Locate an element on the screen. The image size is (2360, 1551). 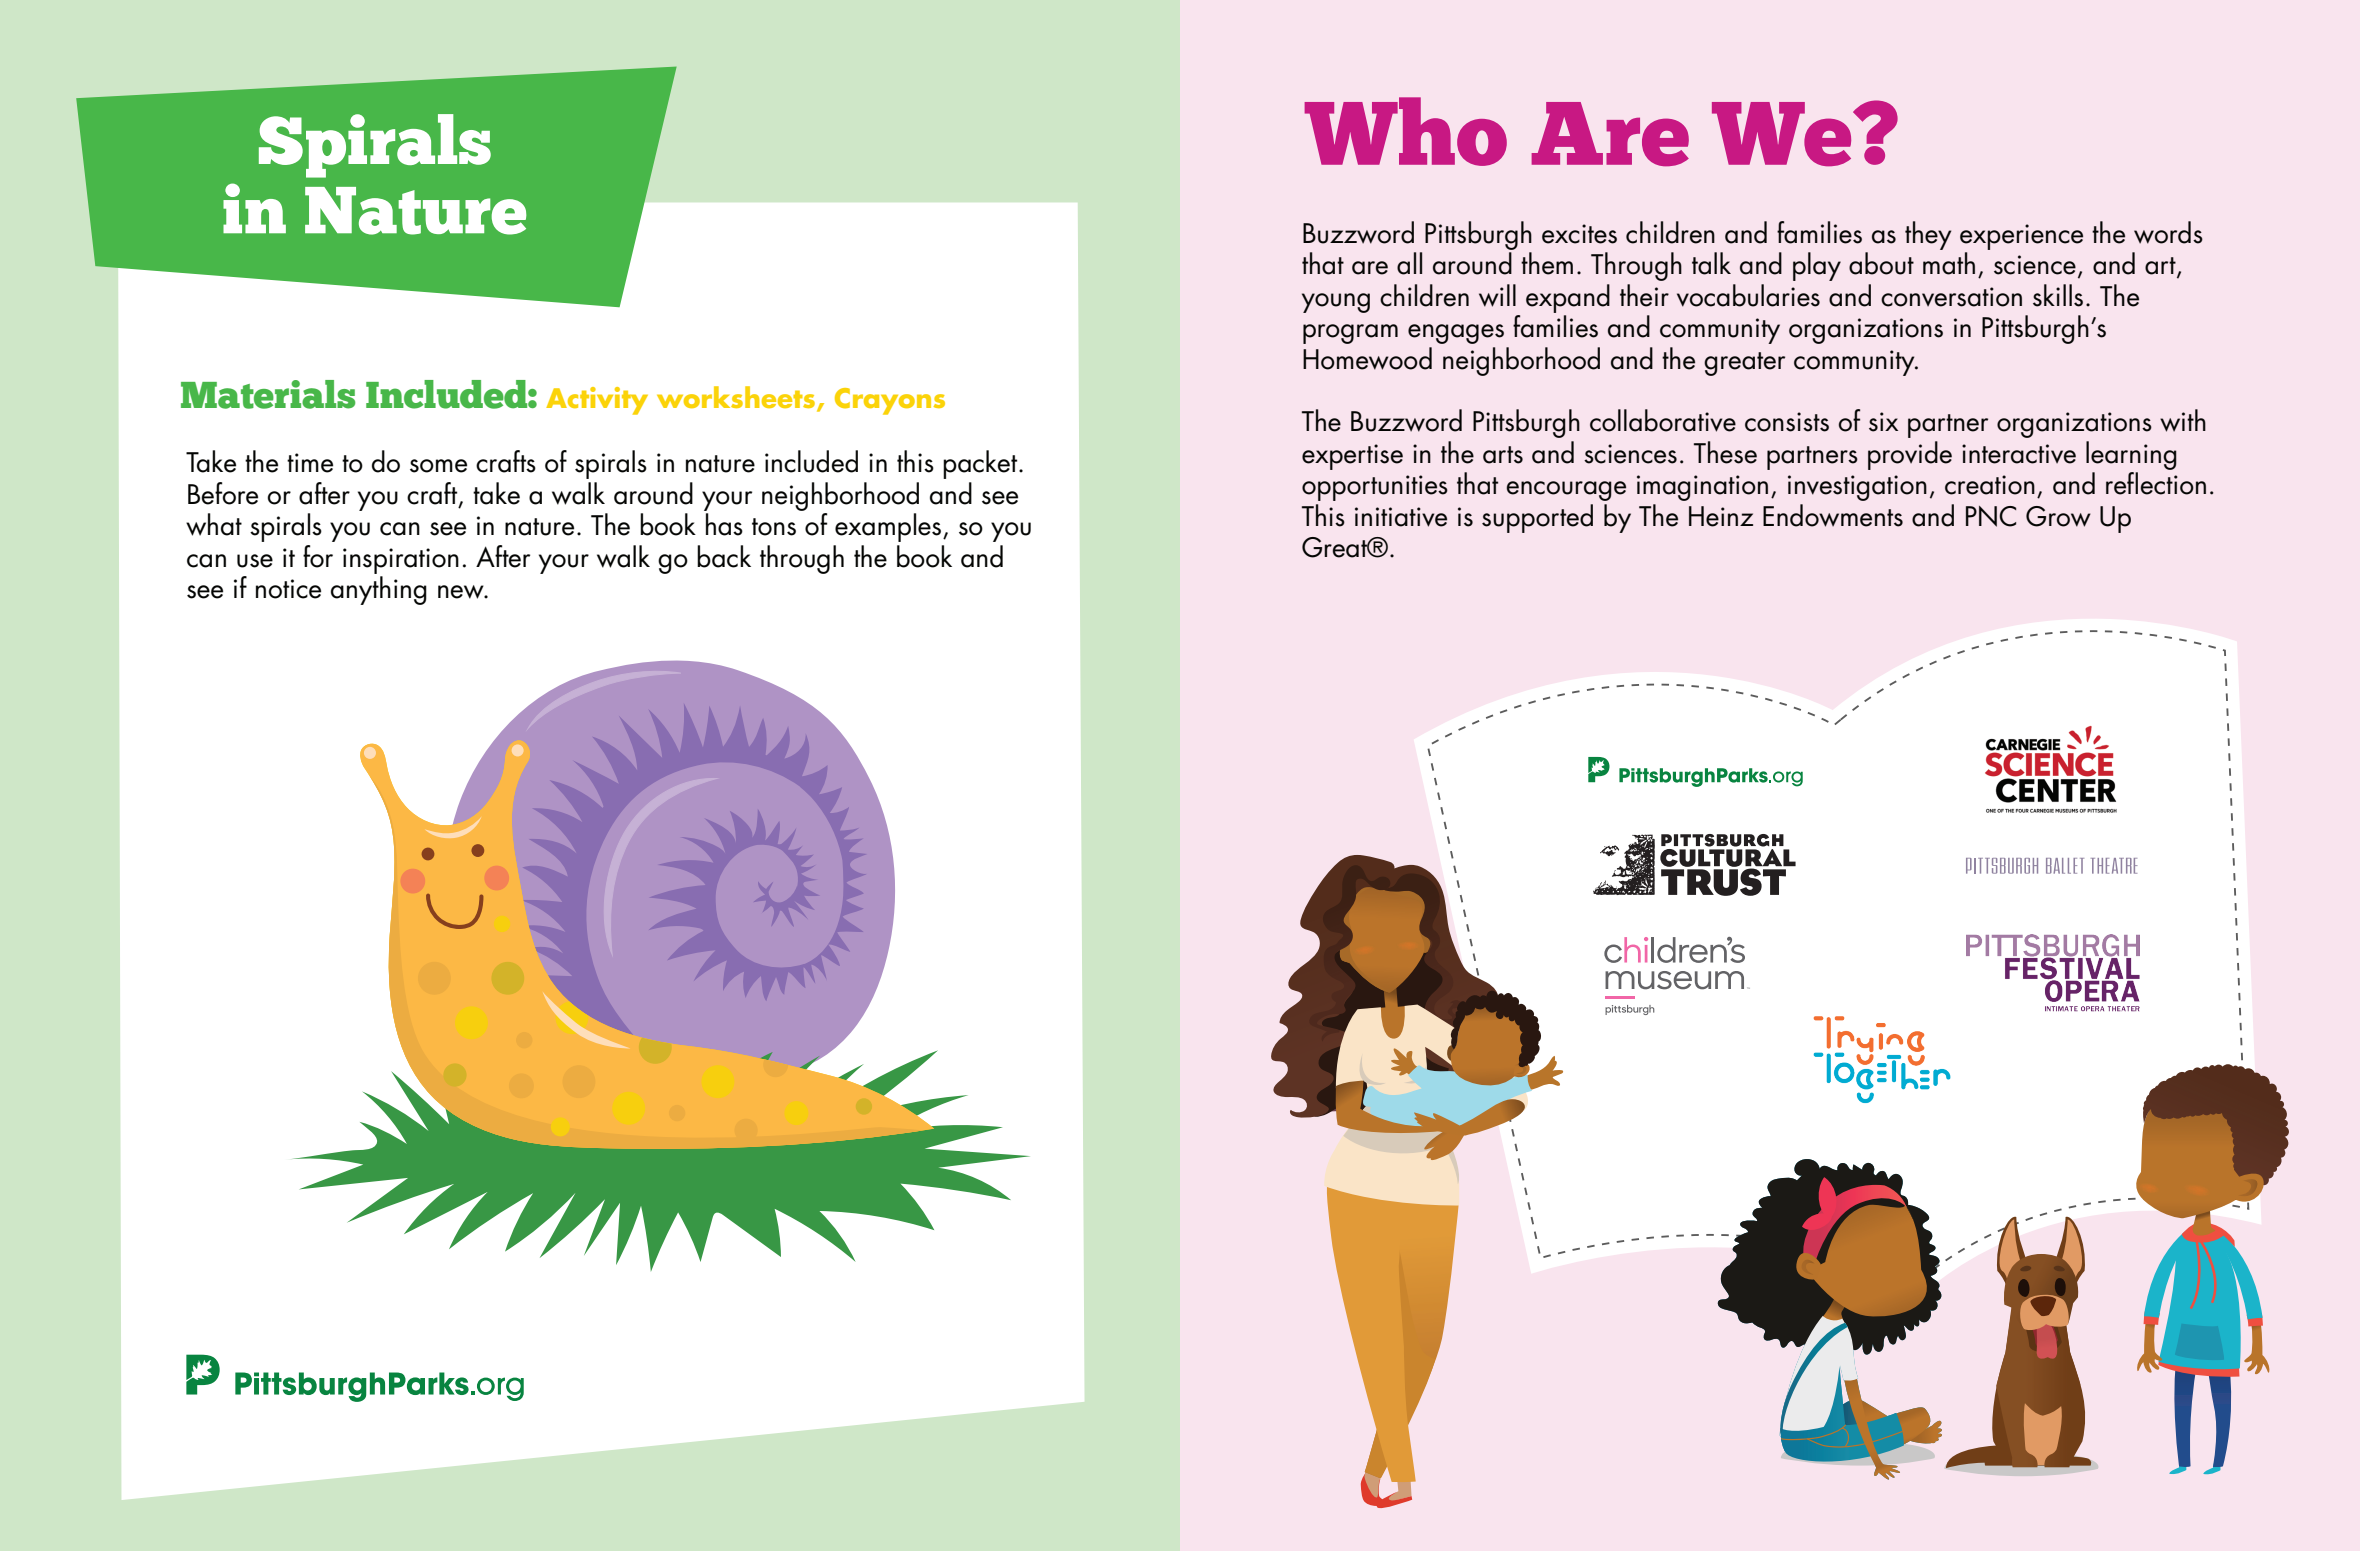
Who is located at coordinates (1405, 131).
